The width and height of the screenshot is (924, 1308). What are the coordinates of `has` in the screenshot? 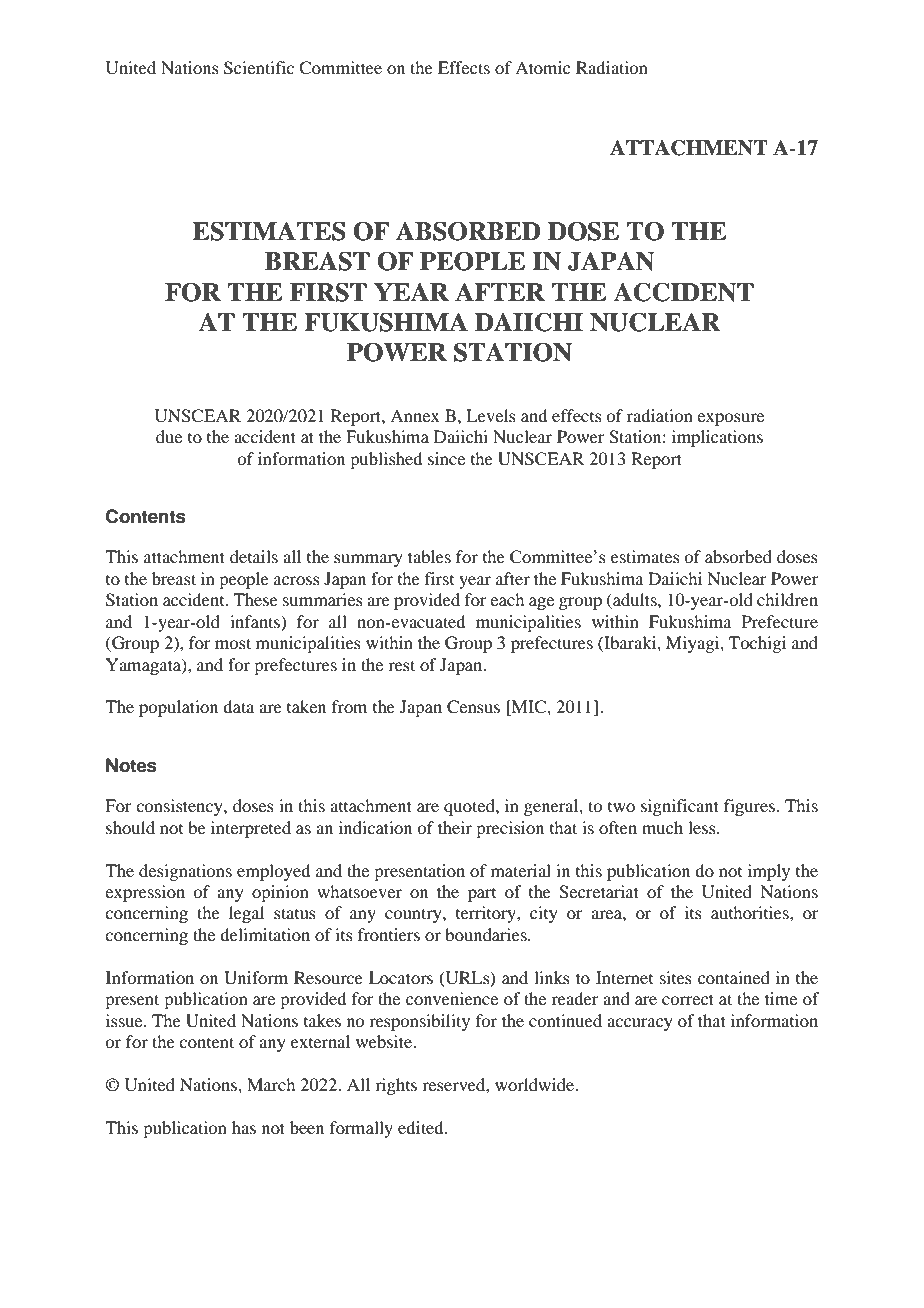 It's located at (244, 1127).
